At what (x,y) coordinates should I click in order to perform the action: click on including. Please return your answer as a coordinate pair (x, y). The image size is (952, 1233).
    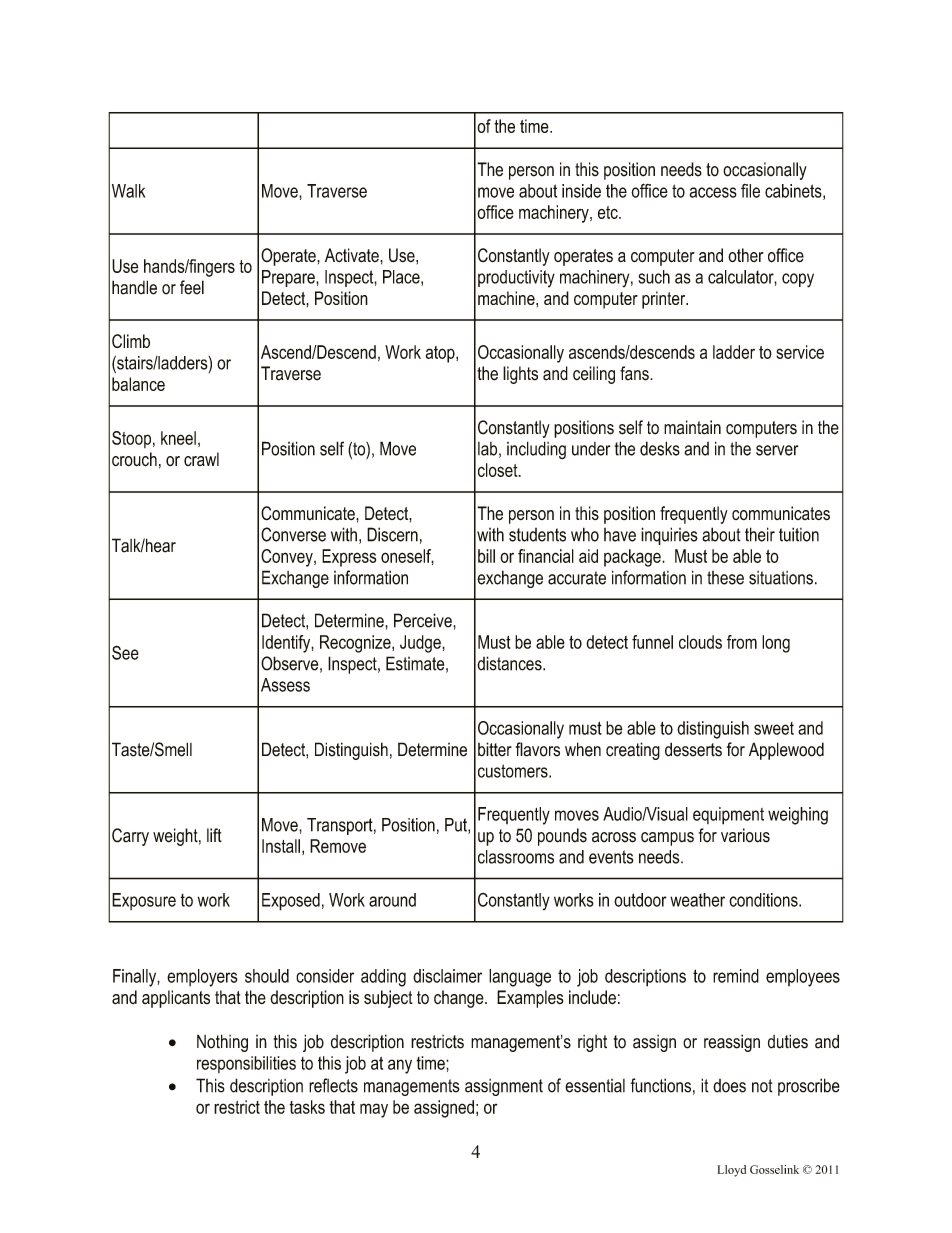
    Looking at the image, I should click on (536, 450).
